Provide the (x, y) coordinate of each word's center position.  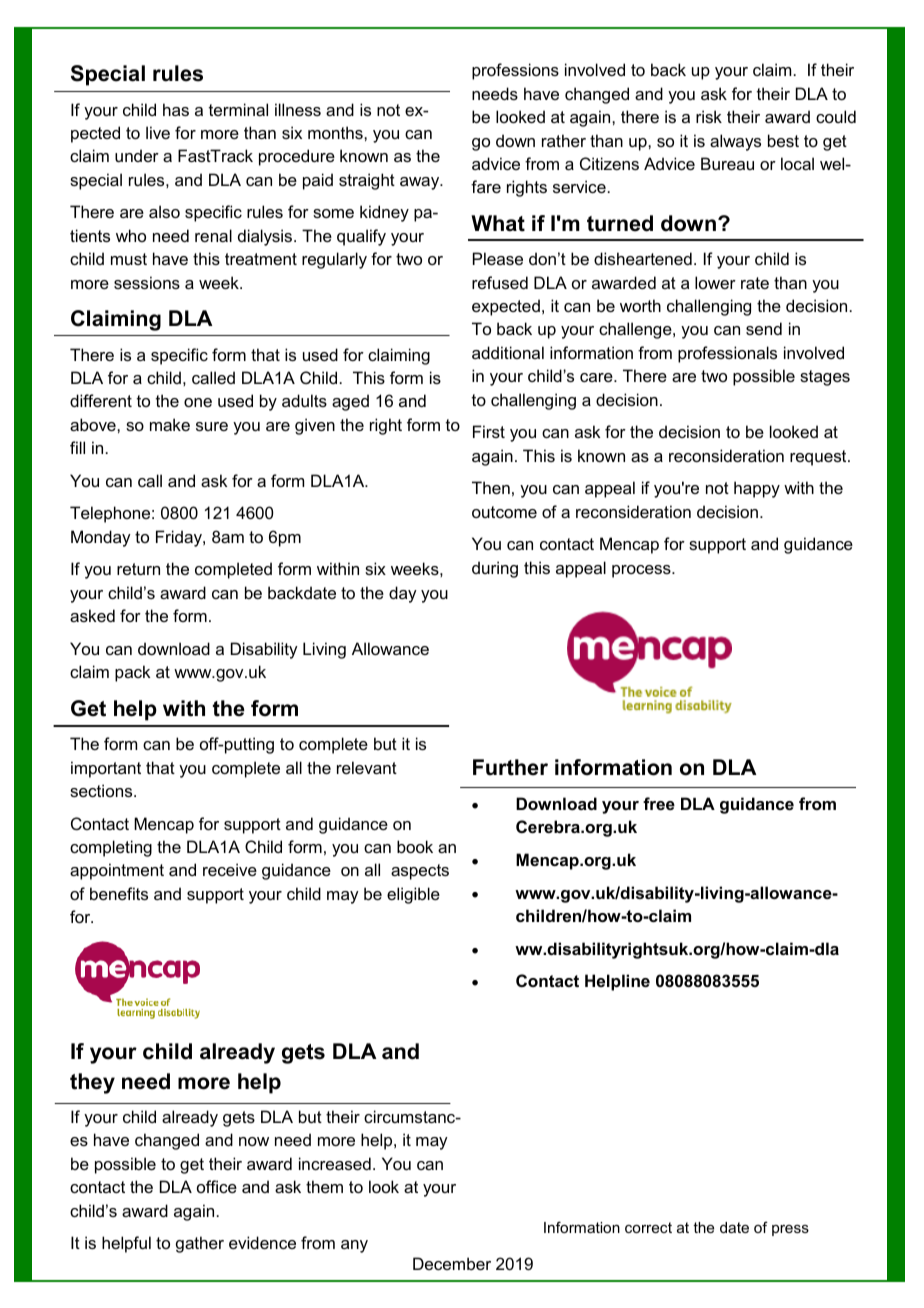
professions (515, 71)
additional (508, 352)
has (176, 109)
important (106, 769)
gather (200, 1244)
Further (510, 767)
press (790, 1230)
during (495, 569)
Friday (180, 538)
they (92, 1083)
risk (709, 116)
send (764, 328)
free (659, 803)
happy (757, 489)
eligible (413, 895)
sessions (147, 282)
